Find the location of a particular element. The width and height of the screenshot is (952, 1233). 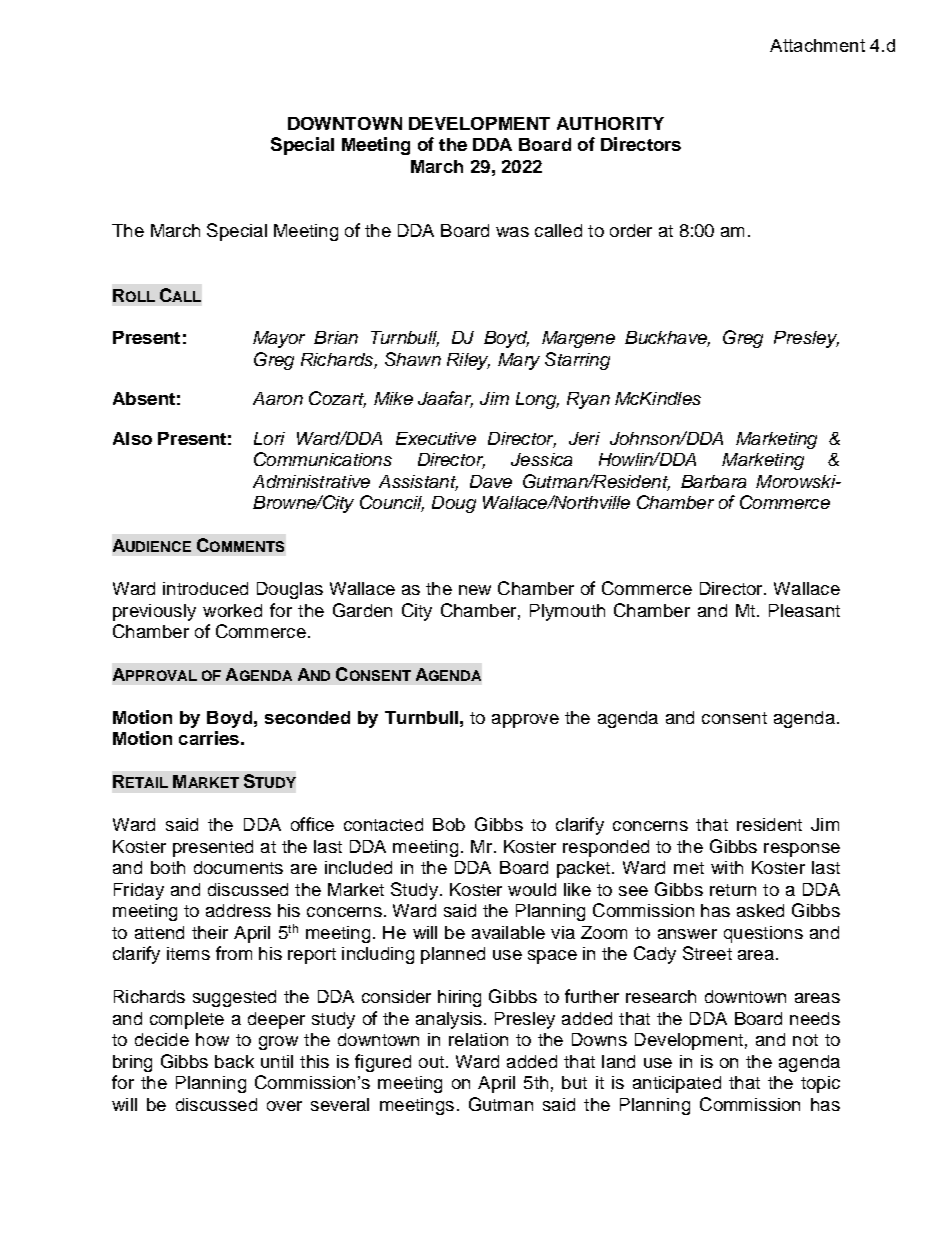

AUTHORITY is located at coordinates (610, 123).
